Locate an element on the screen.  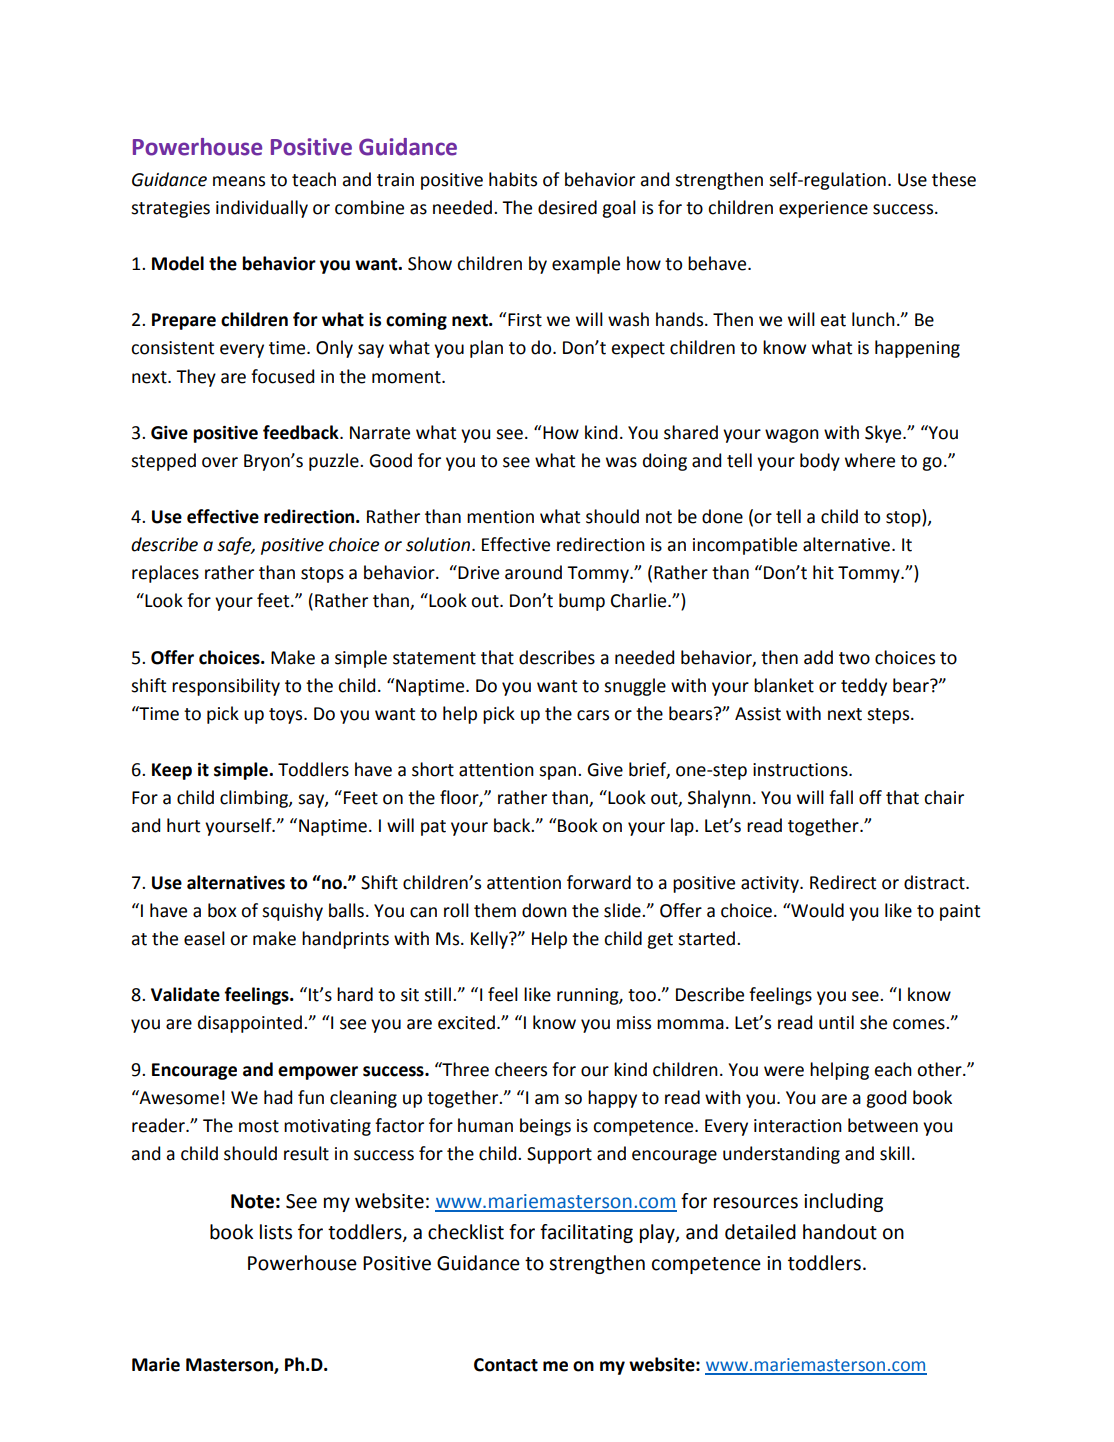
Contact is located at coordinates (506, 1365).
